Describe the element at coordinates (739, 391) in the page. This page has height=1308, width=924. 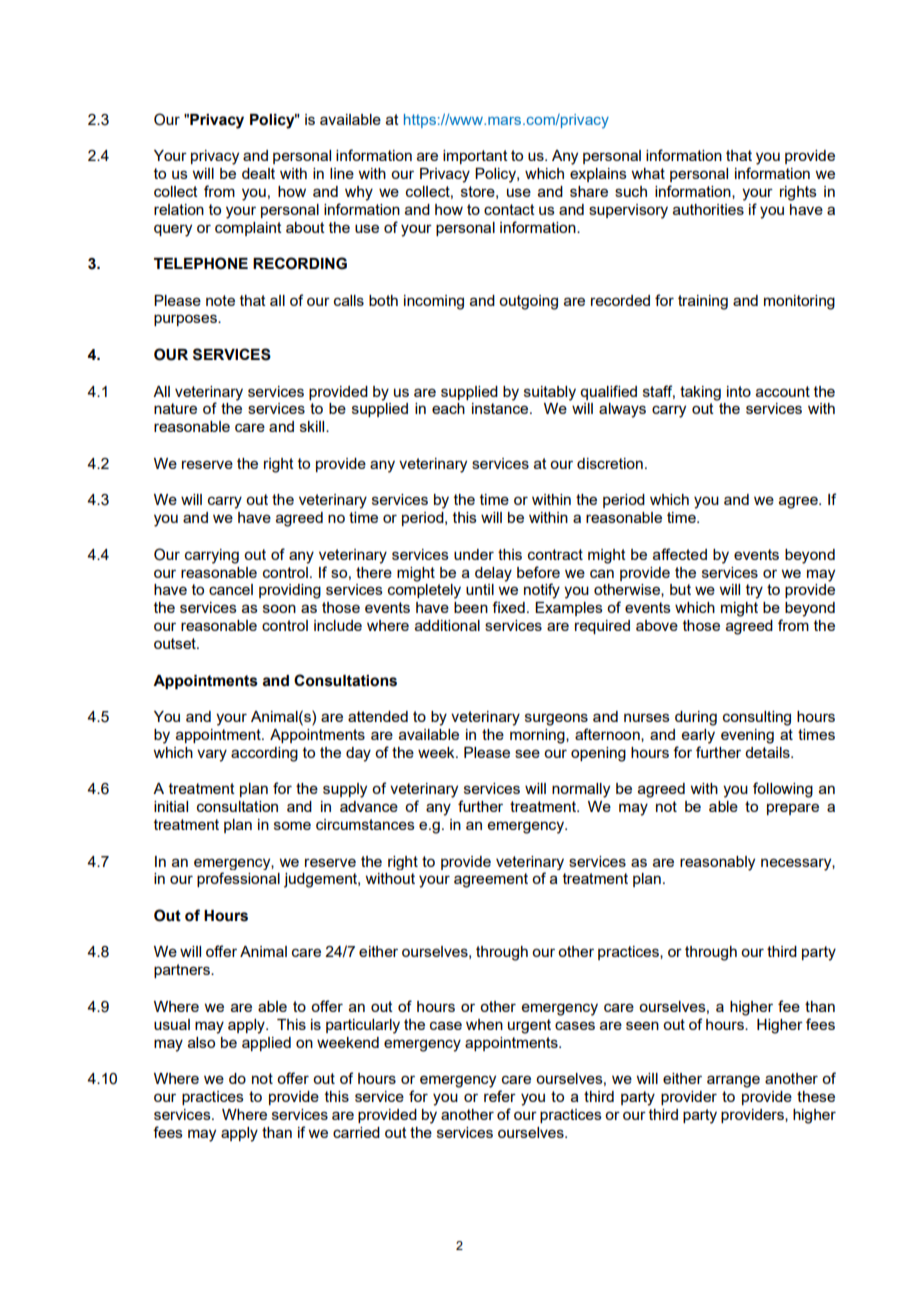
I see `into` at that location.
